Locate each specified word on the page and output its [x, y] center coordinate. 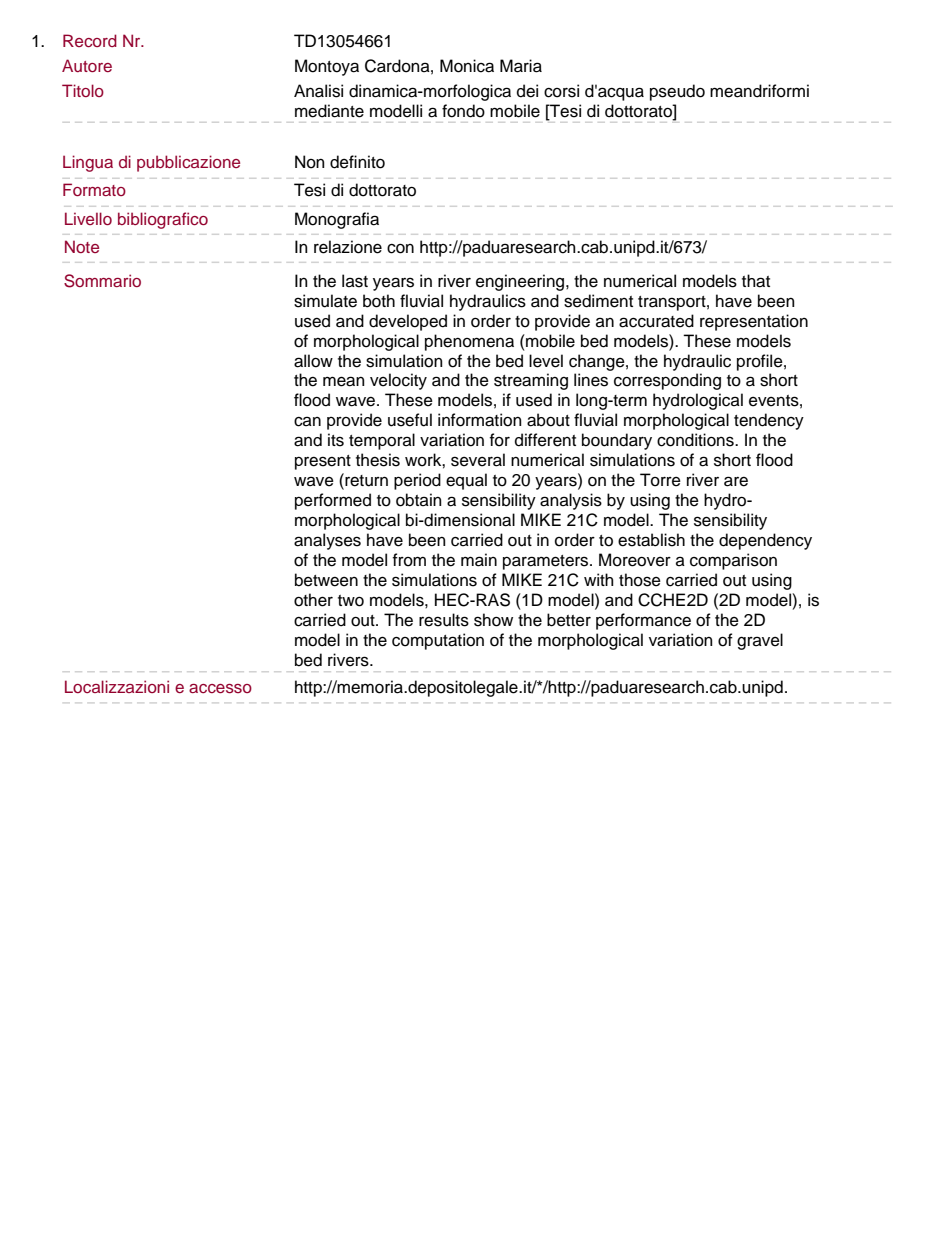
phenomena [469, 342]
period [417, 481]
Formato [94, 189]
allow [313, 361]
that [756, 281]
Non [310, 162]
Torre [660, 480]
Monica [467, 66]
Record [90, 40]
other [313, 600]
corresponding [667, 381]
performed [333, 501]
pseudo [677, 92]
